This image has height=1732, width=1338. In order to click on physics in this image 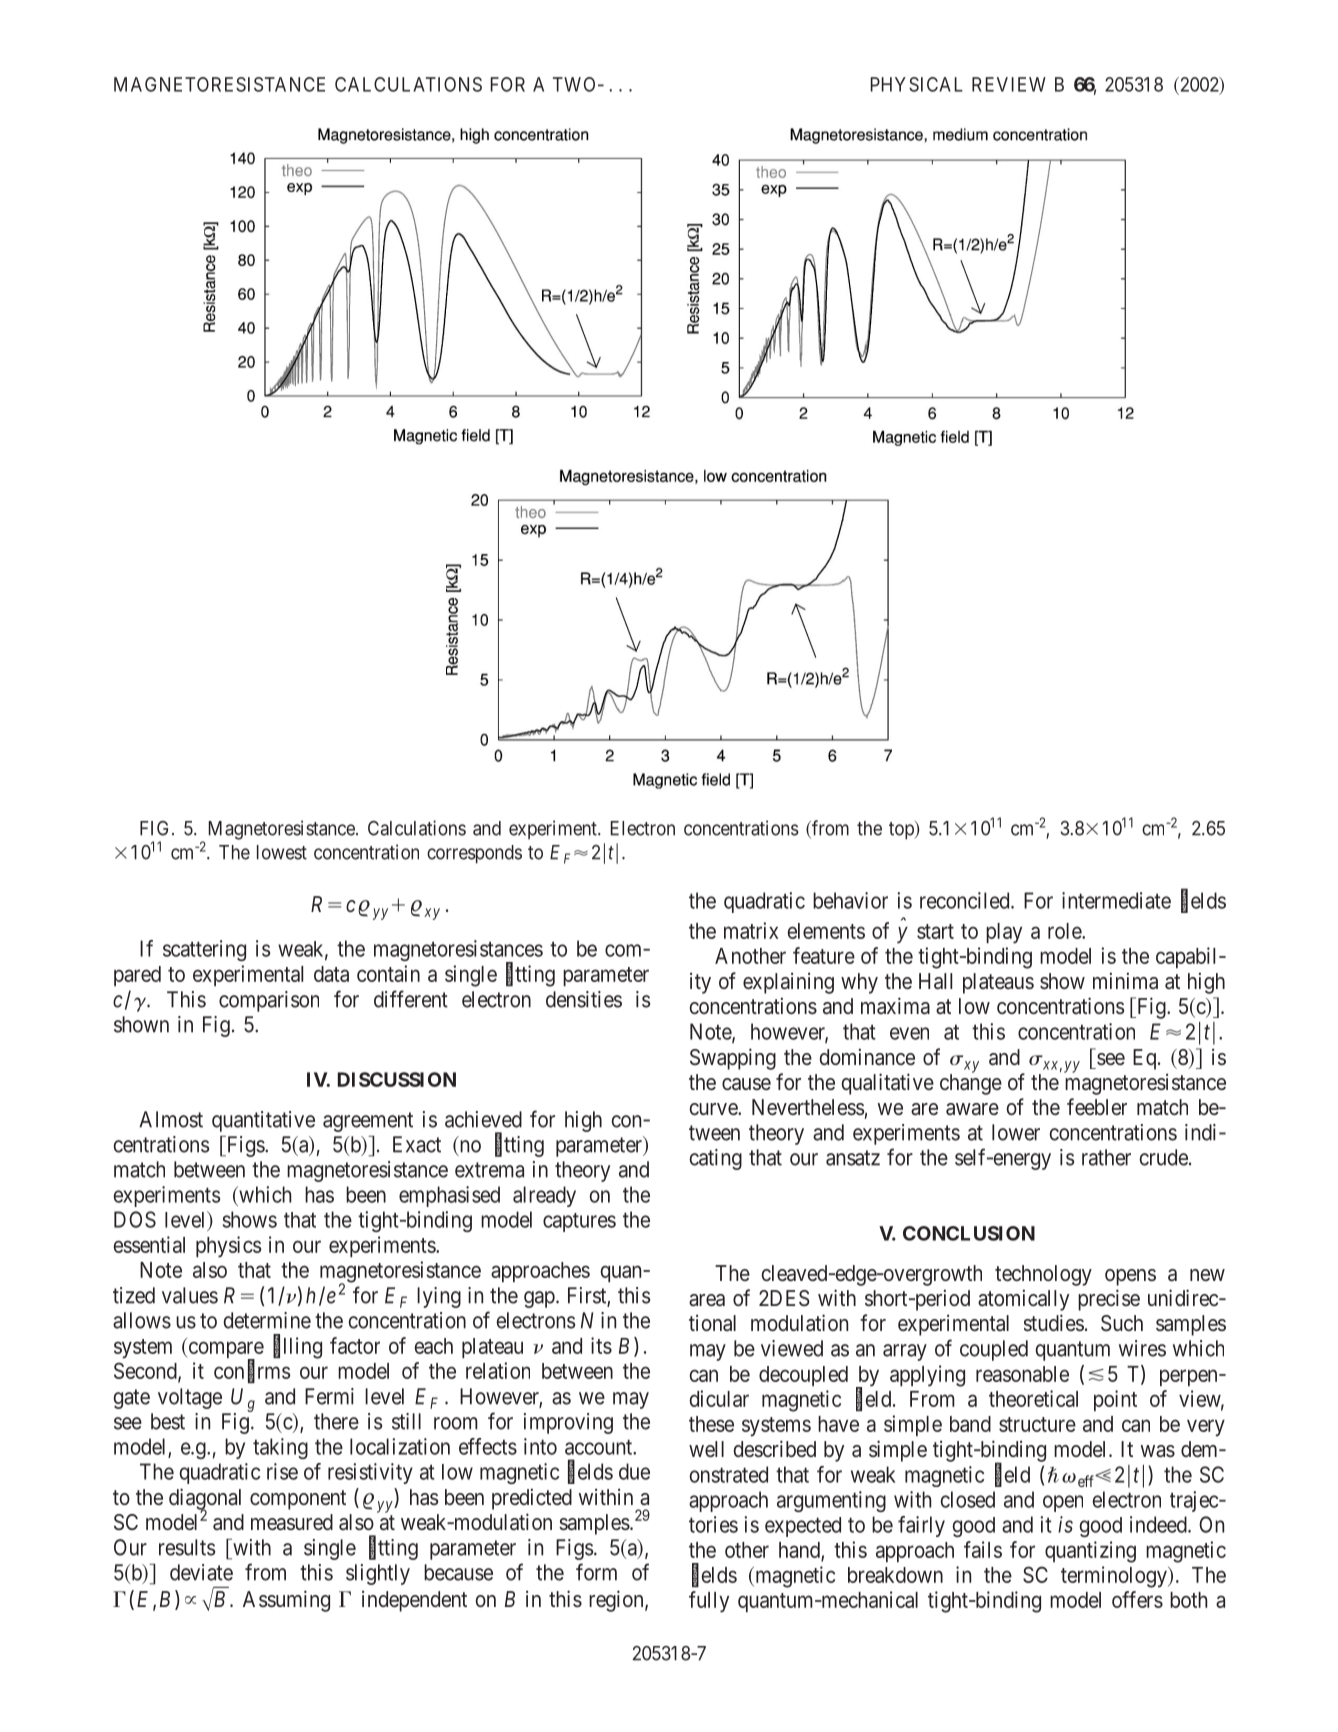, I will do `click(228, 1247)`.
